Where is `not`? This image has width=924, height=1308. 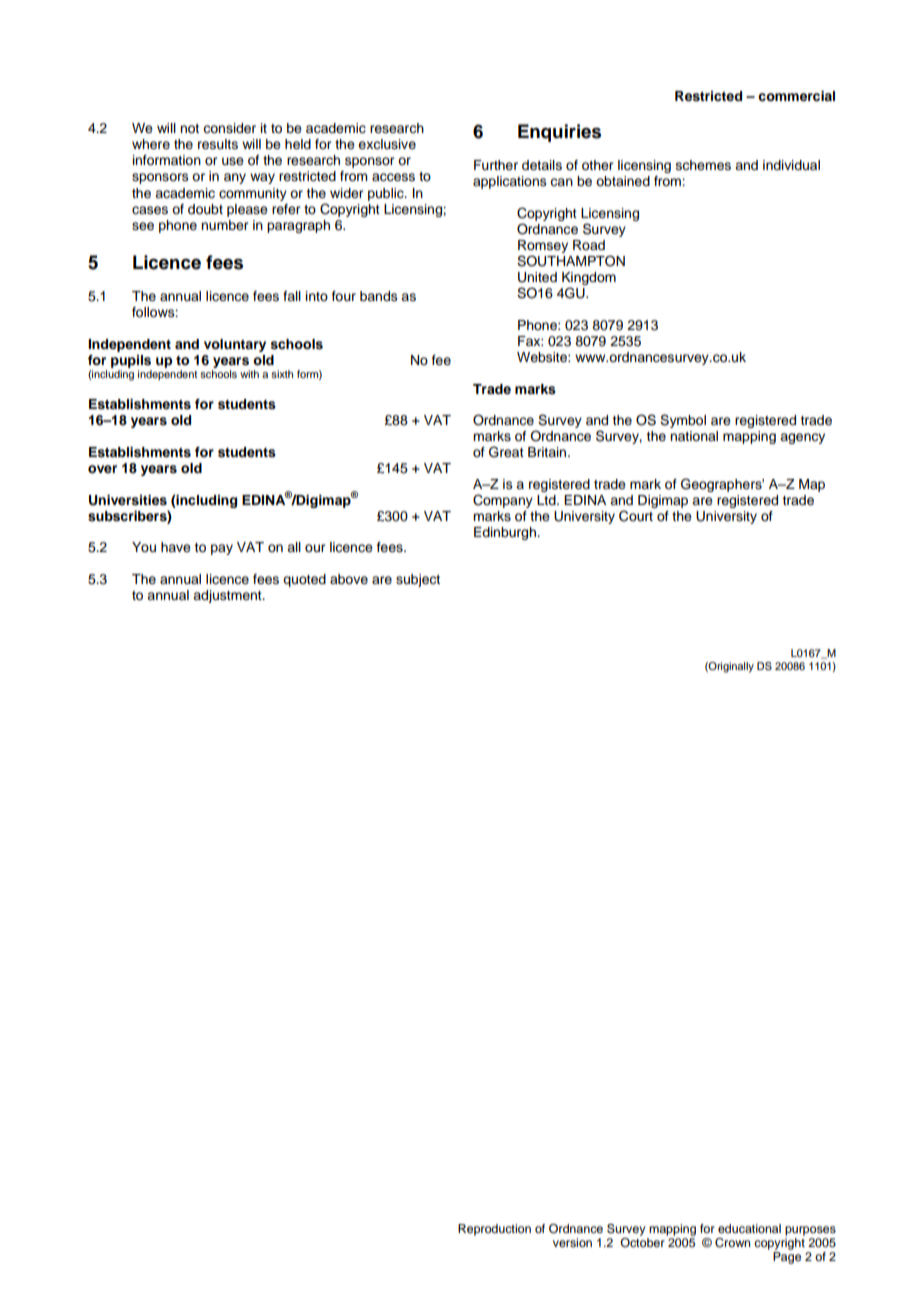
not is located at coordinates (189, 128).
